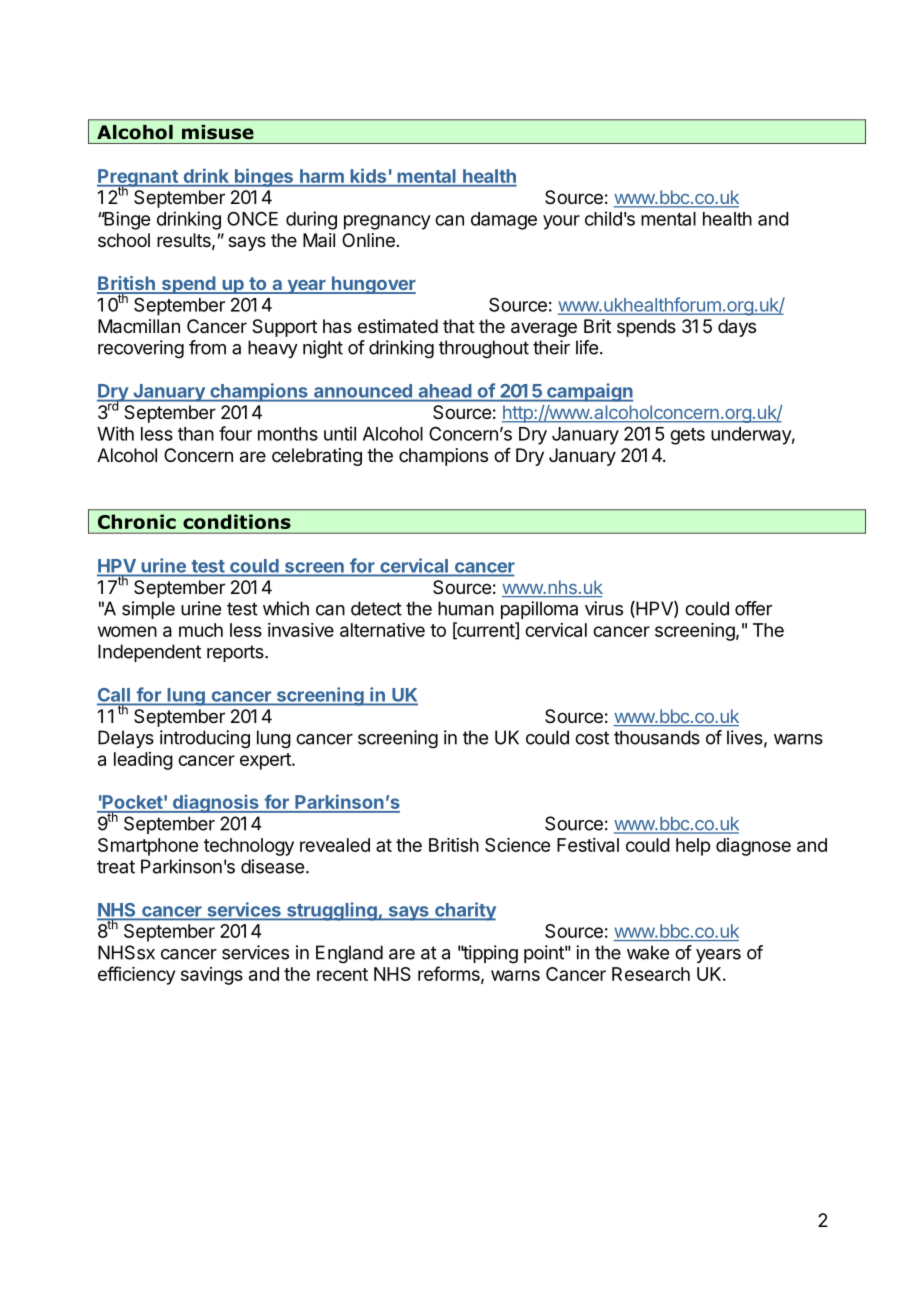 The image size is (924, 1308). I want to click on diagnosis, so click(215, 803).
